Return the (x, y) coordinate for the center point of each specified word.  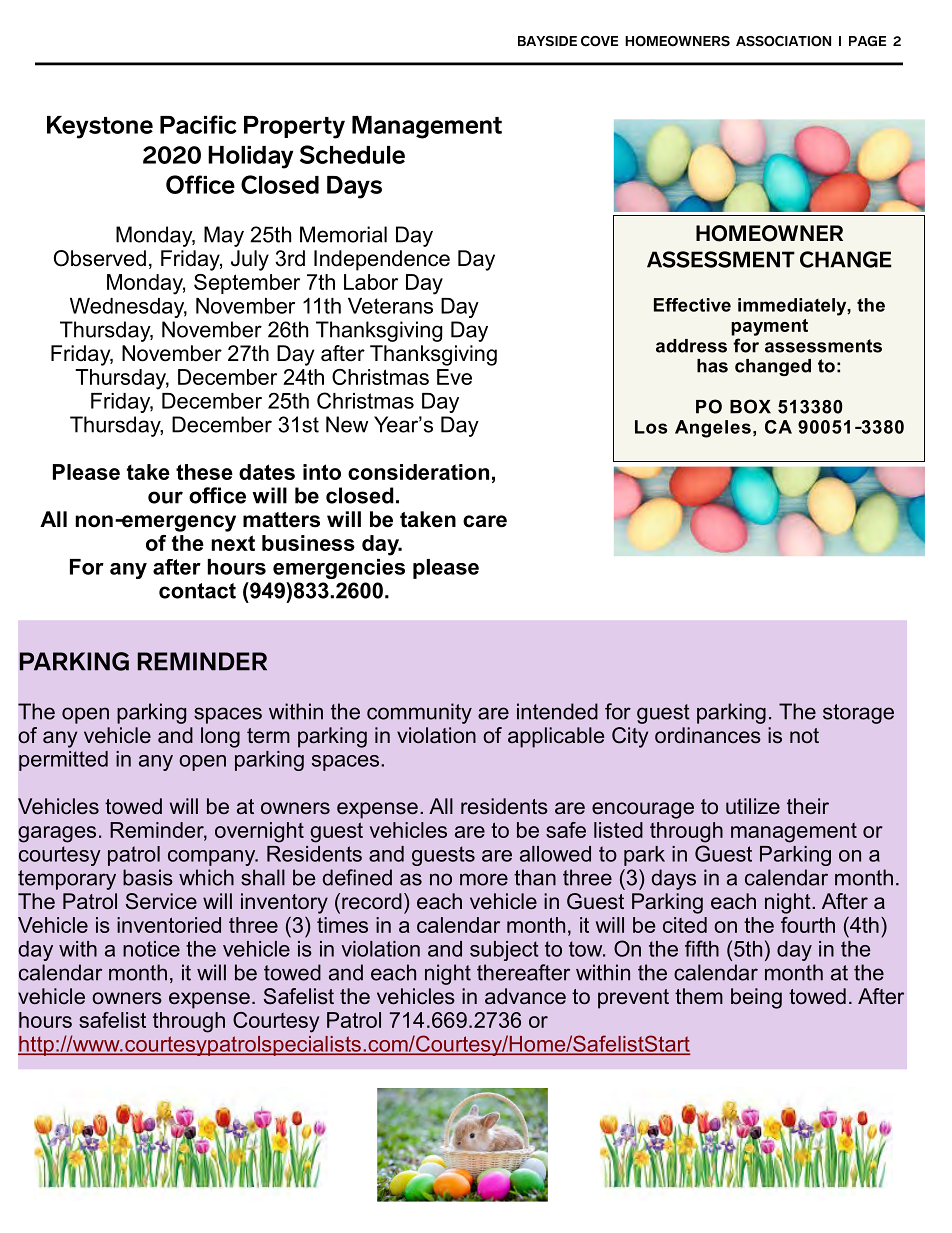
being (756, 998)
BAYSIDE (547, 41)
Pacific (198, 124)
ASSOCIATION (783, 41)
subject (504, 951)
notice (151, 949)
